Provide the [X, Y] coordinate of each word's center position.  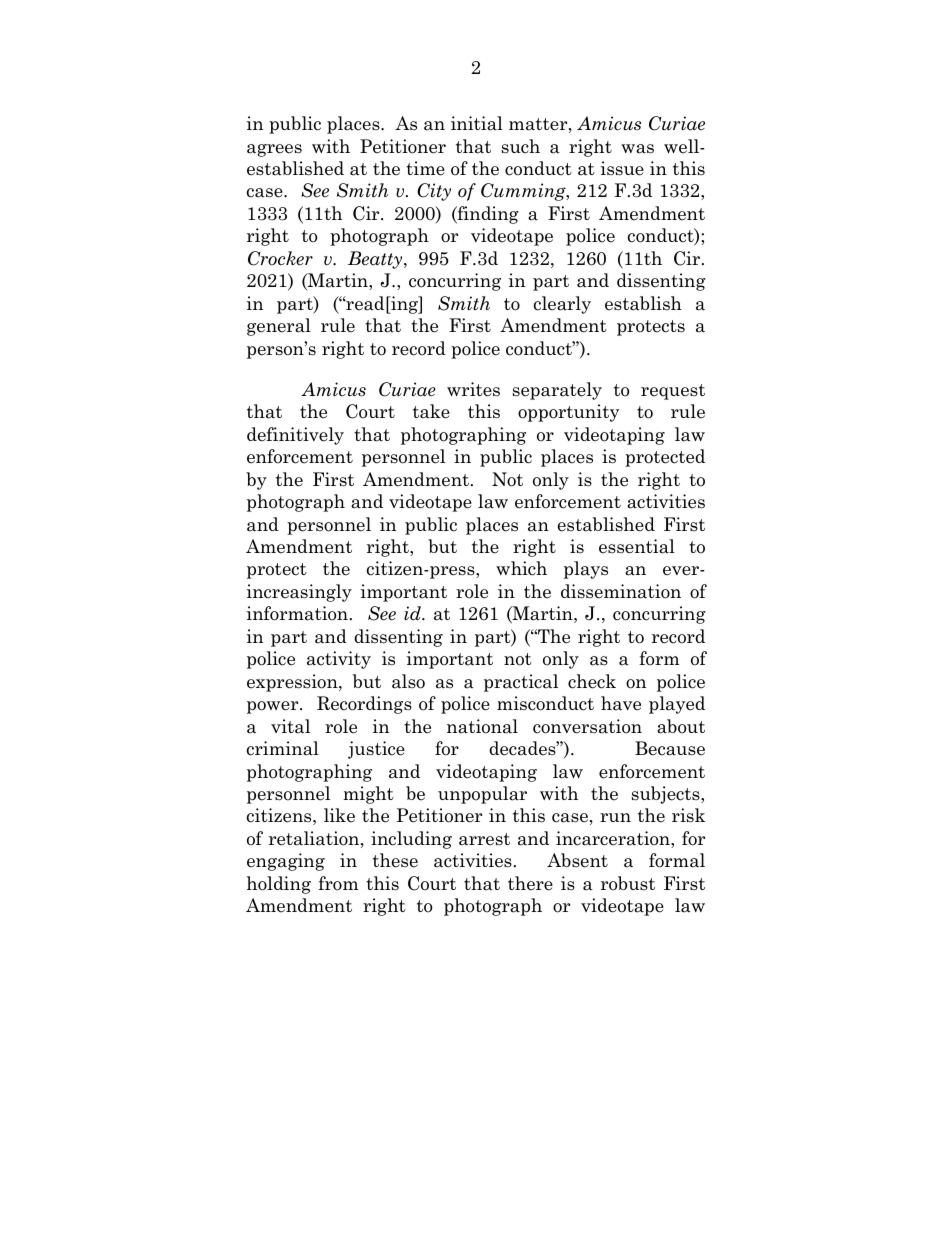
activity [339, 660]
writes [473, 389]
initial [477, 123]
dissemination [621, 591]
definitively [295, 436]
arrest [484, 839]
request [673, 392]
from [338, 883]
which [521, 568]
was [637, 149]
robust [628, 883]
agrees [274, 150]
